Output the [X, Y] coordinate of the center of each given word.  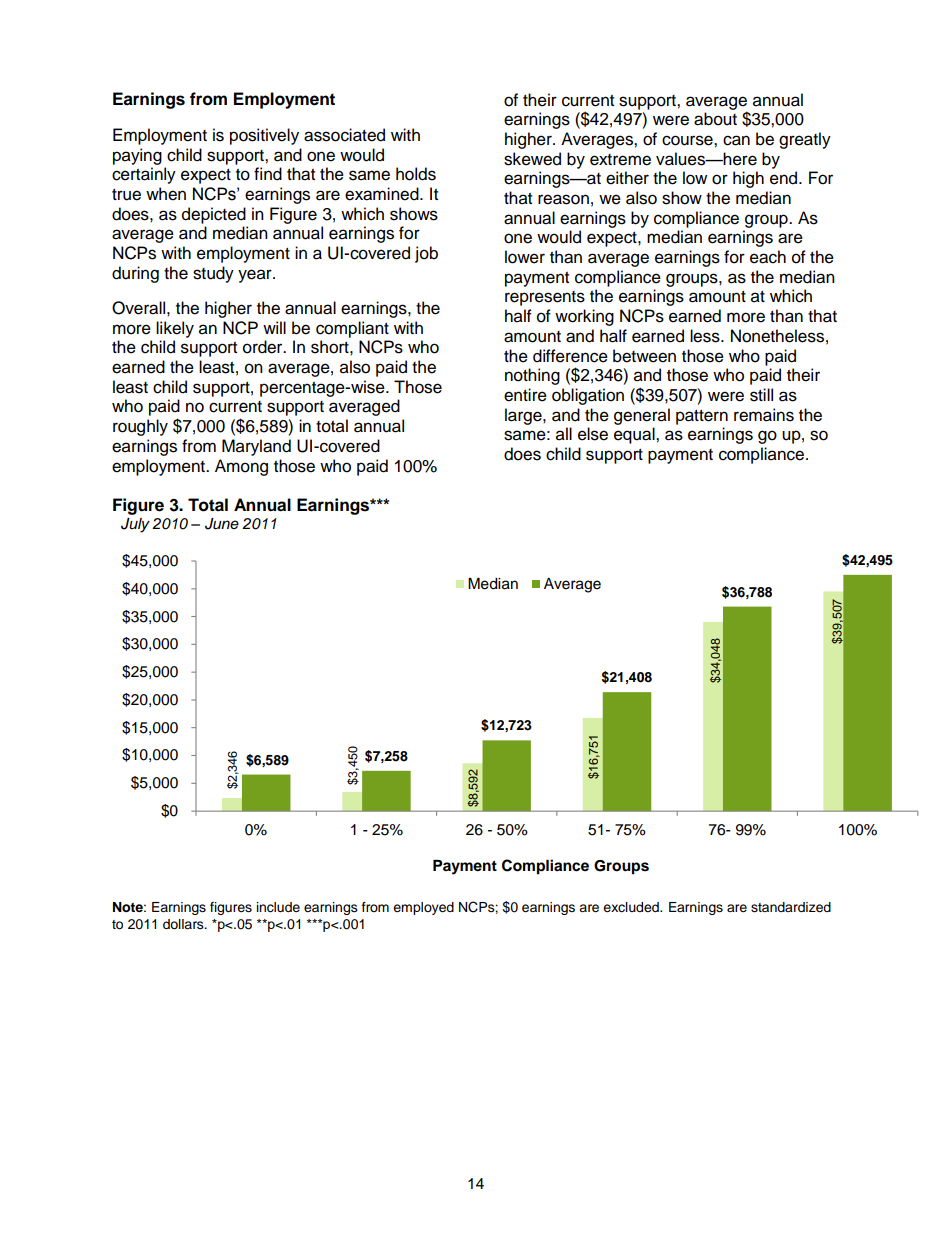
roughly [140, 427]
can [736, 140]
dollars [184, 924]
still [761, 395]
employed [423, 908]
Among [241, 467]
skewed [532, 159]
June [222, 524]
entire [525, 395]
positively [264, 136]
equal [635, 435]
